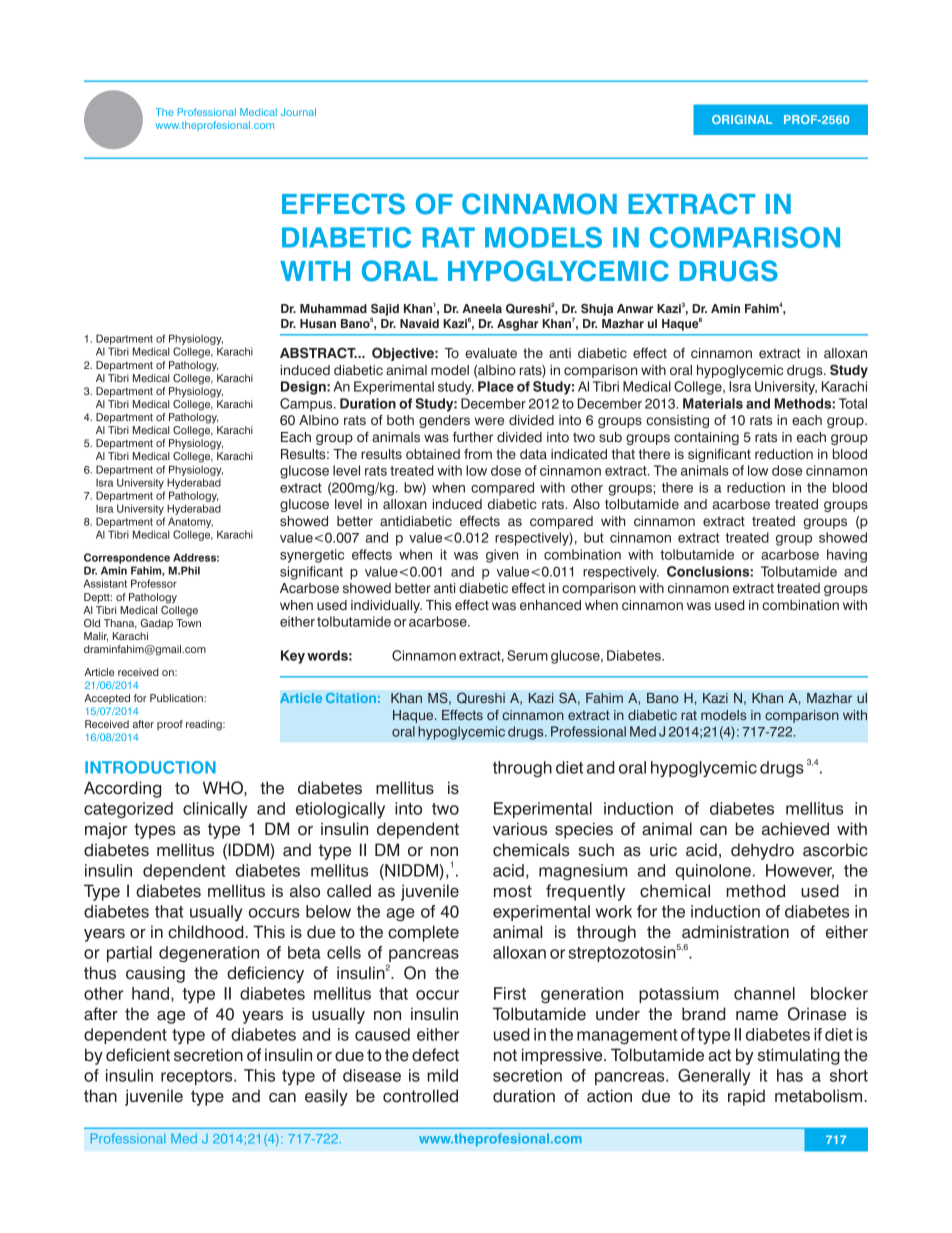  What do you see at coordinates (847, 556) in the screenshot?
I see `having` at bounding box center [847, 556].
